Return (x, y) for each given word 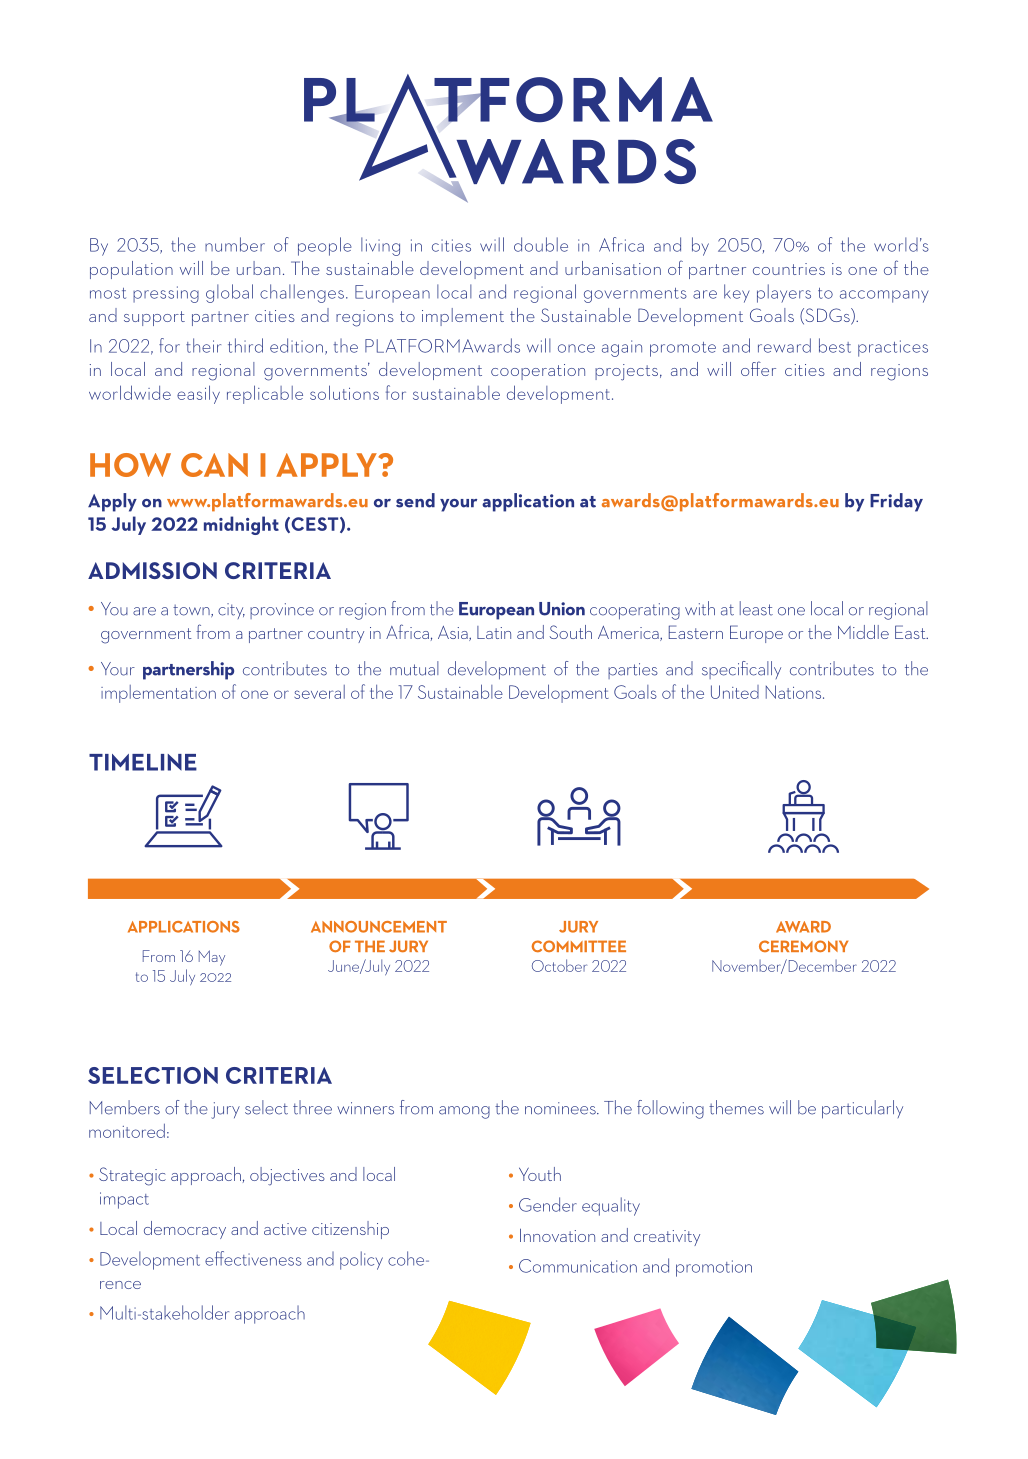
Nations (795, 692)
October (559, 965)
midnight (241, 525)
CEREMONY (803, 946)
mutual (414, 668)
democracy (185, 1230)
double (541, 244)
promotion (714, 1268)
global (229, 293)
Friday (896, 502)
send (415, 500)
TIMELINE (143, 762)
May (212, 958)
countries (789, 269)
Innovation (557, 1235)
